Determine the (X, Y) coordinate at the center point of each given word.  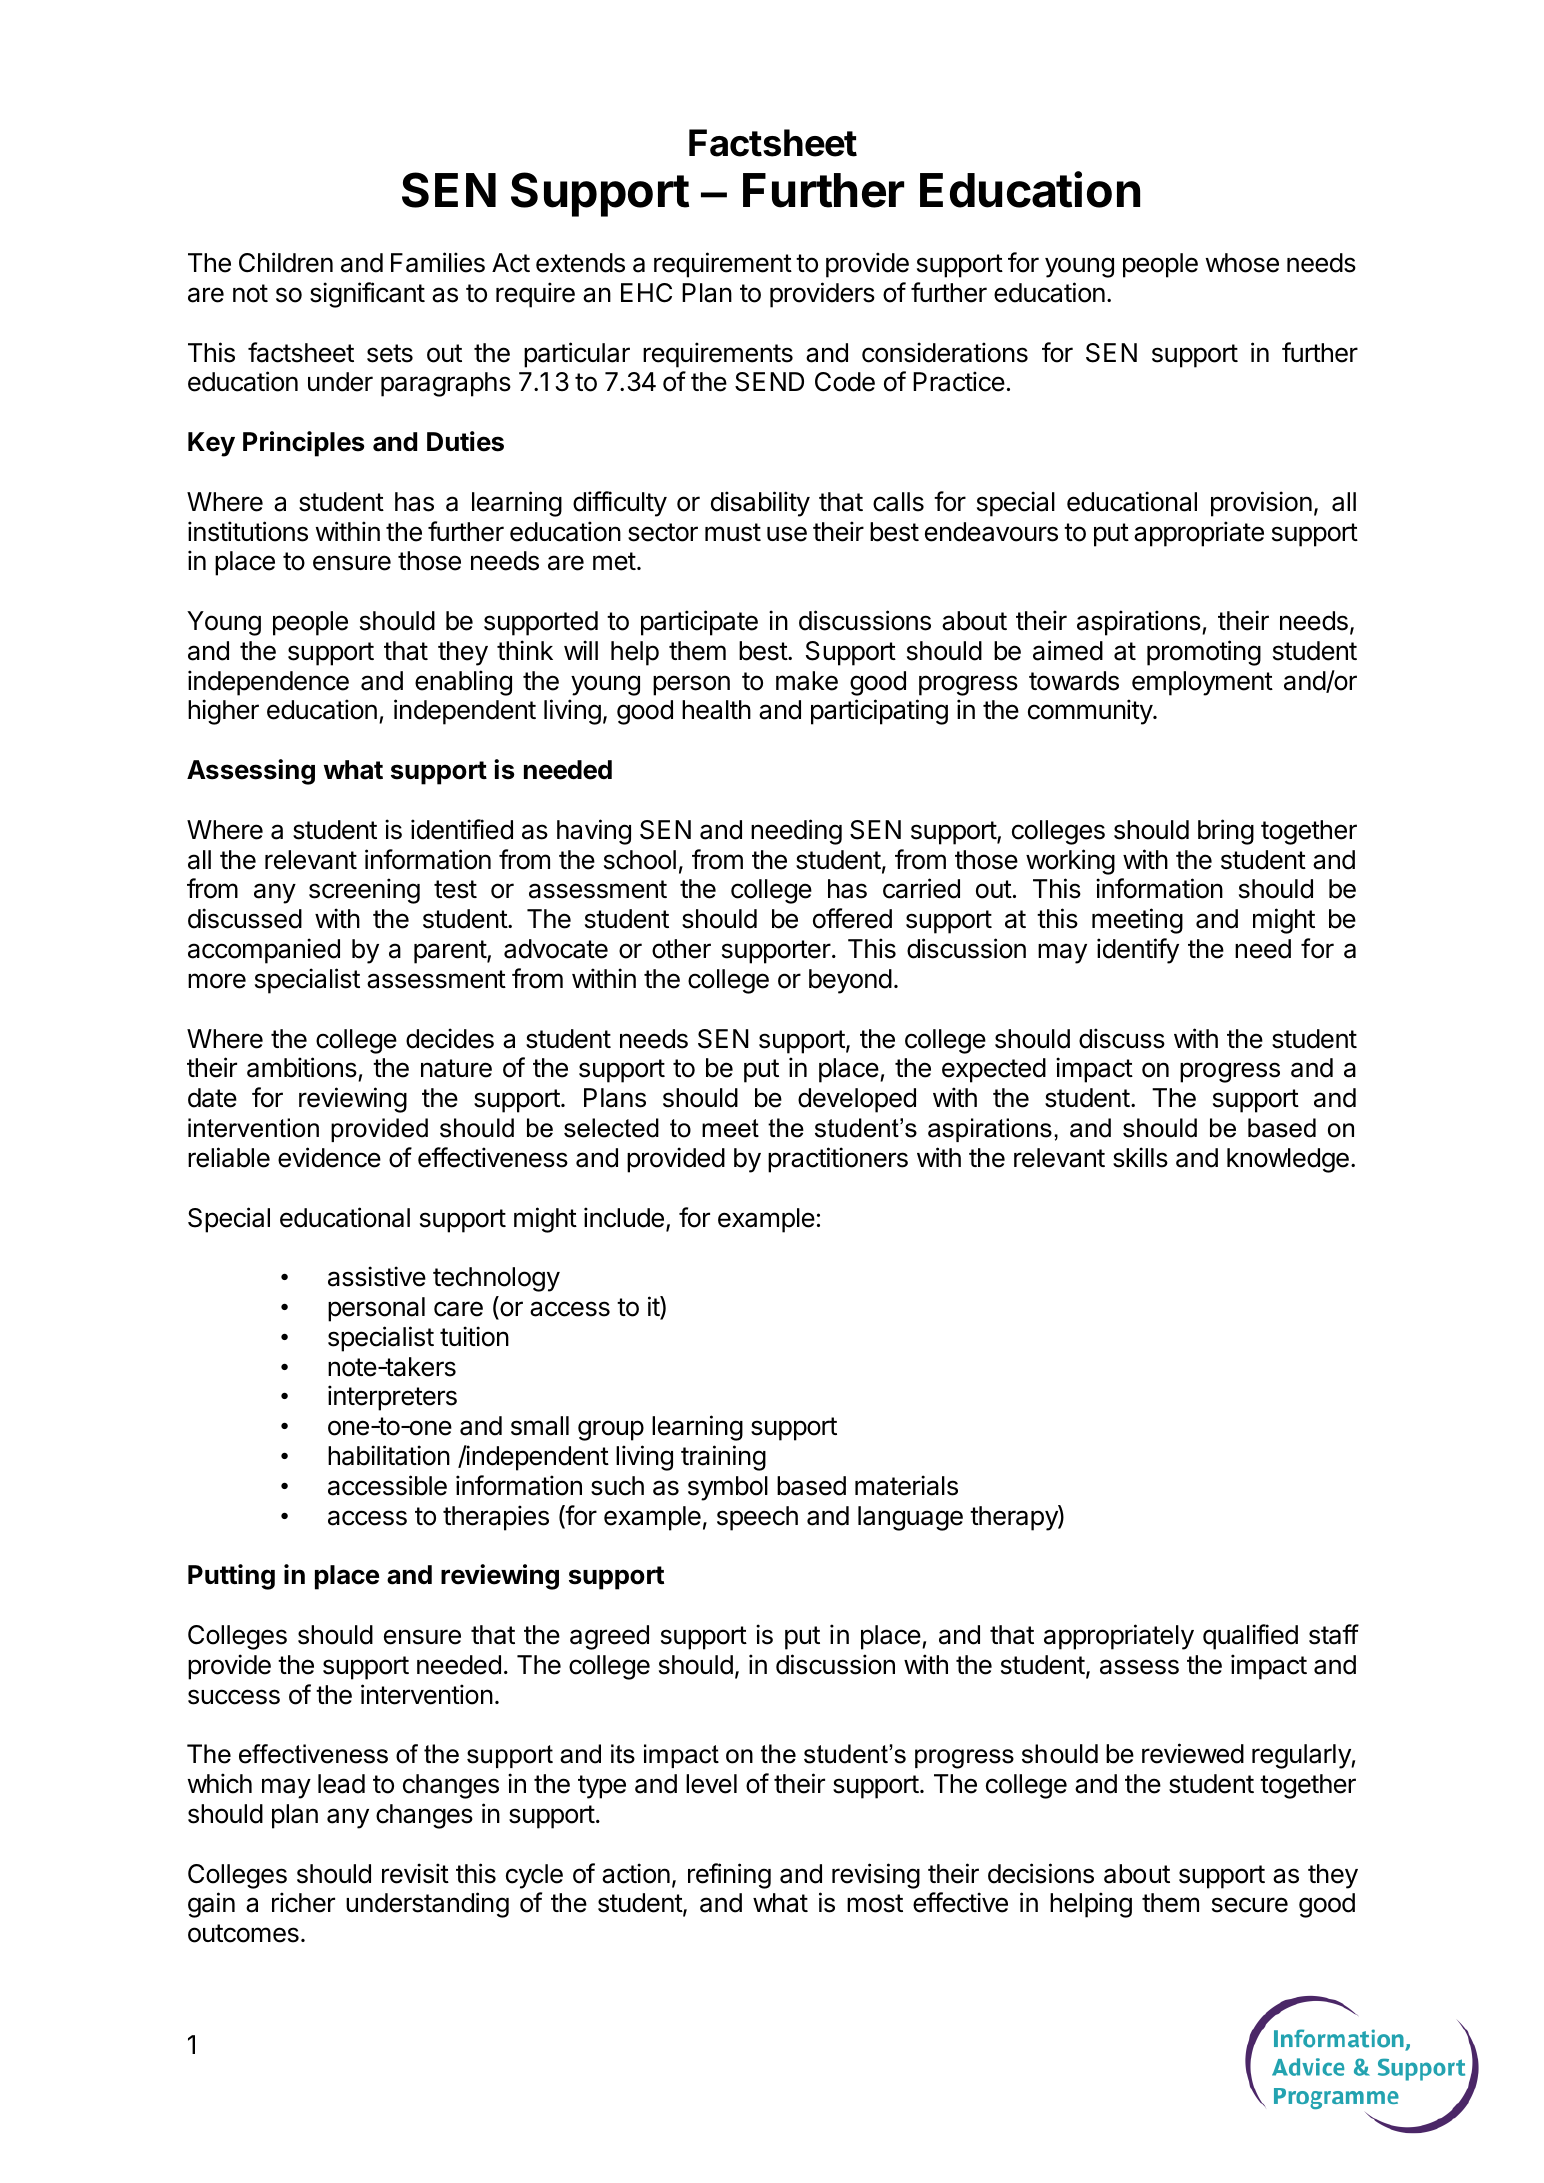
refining (729, 1876)
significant (367, 295)
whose (1242, 263)
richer (303, 1902)
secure (1250, 1905)
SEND (769, 382)
